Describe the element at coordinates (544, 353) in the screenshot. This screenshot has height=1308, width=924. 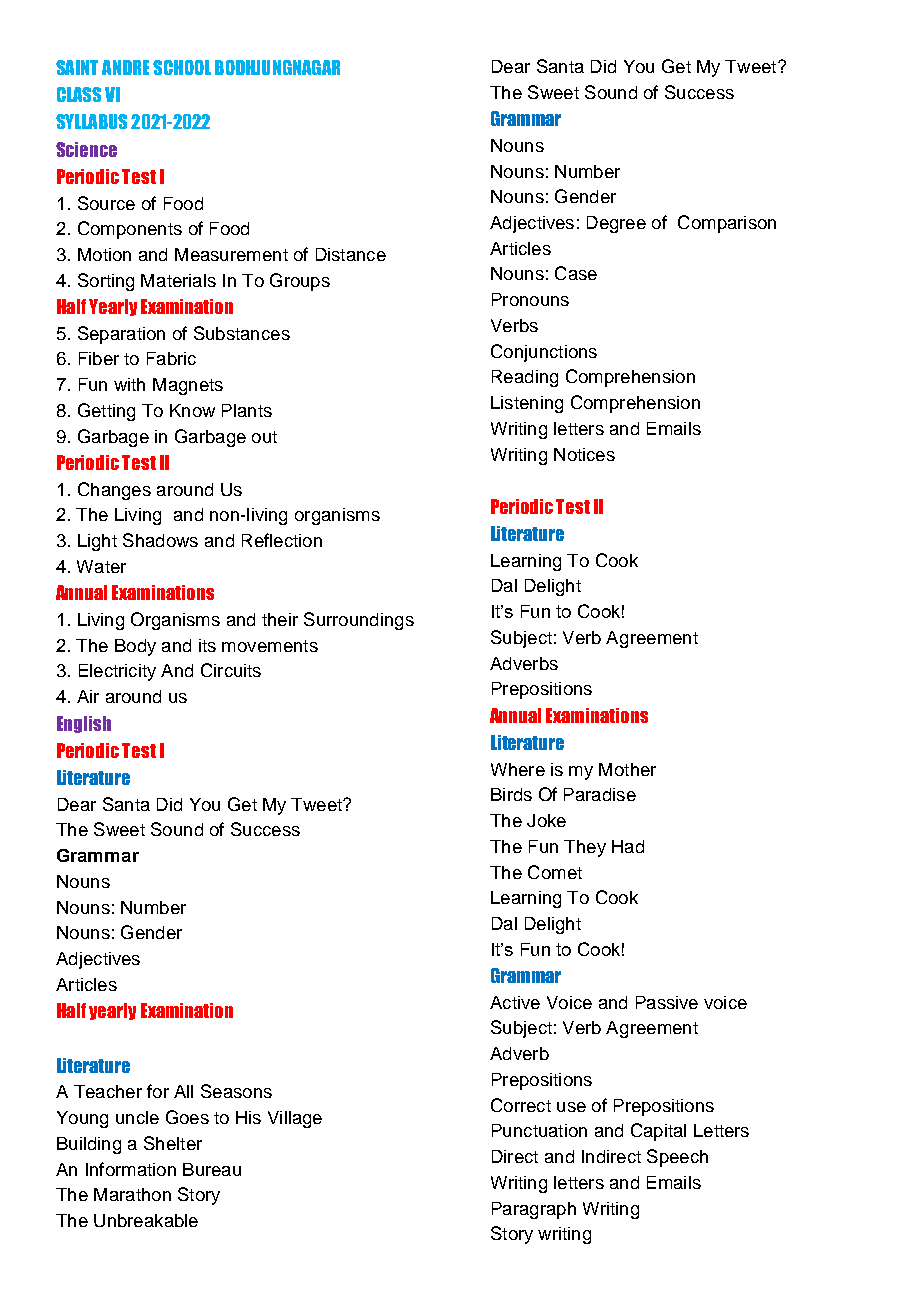
I see `Conjunctions` at that location.
